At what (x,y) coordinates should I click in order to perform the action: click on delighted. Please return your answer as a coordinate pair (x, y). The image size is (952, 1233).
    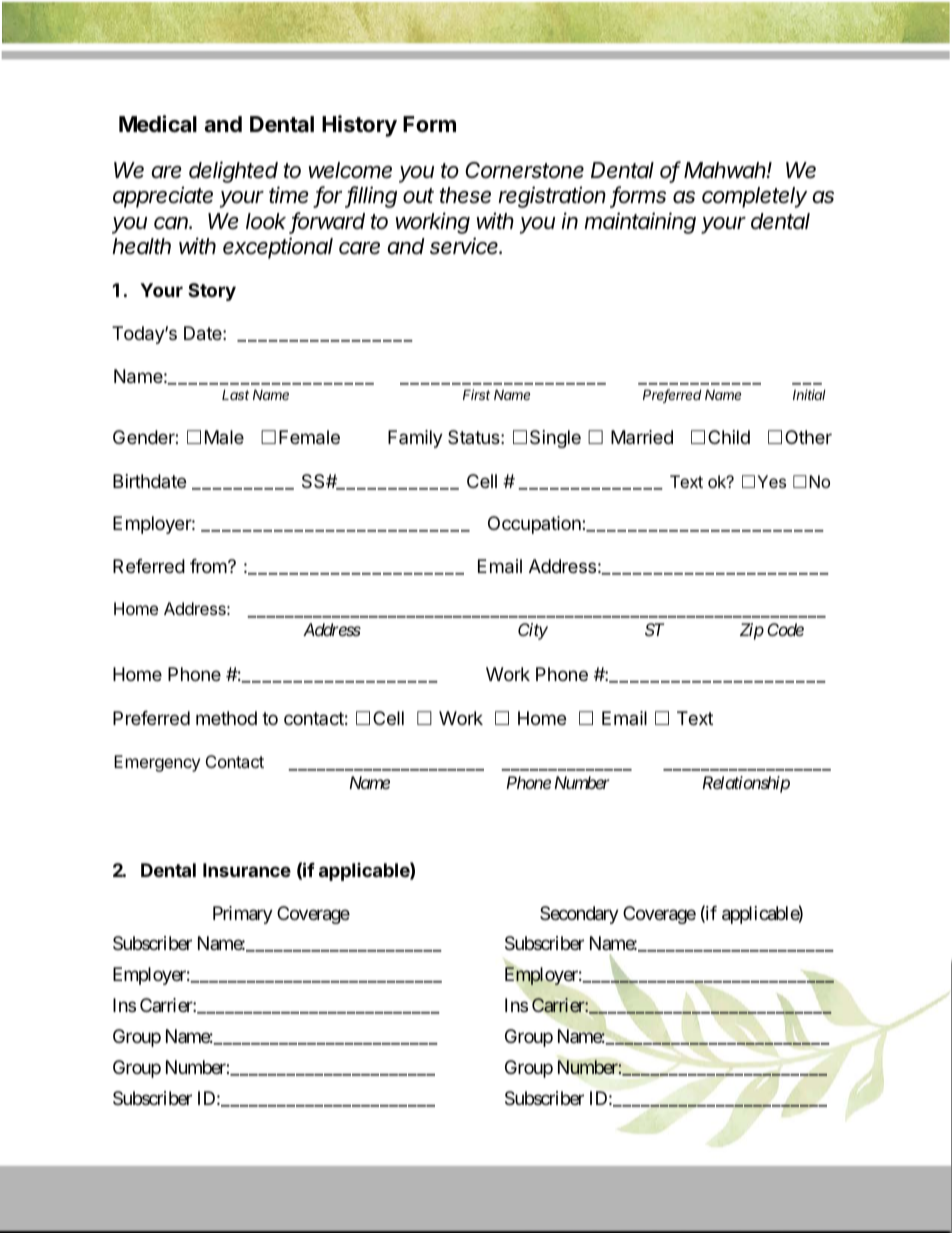
    Looking at the image, I should click on (233, 172).
